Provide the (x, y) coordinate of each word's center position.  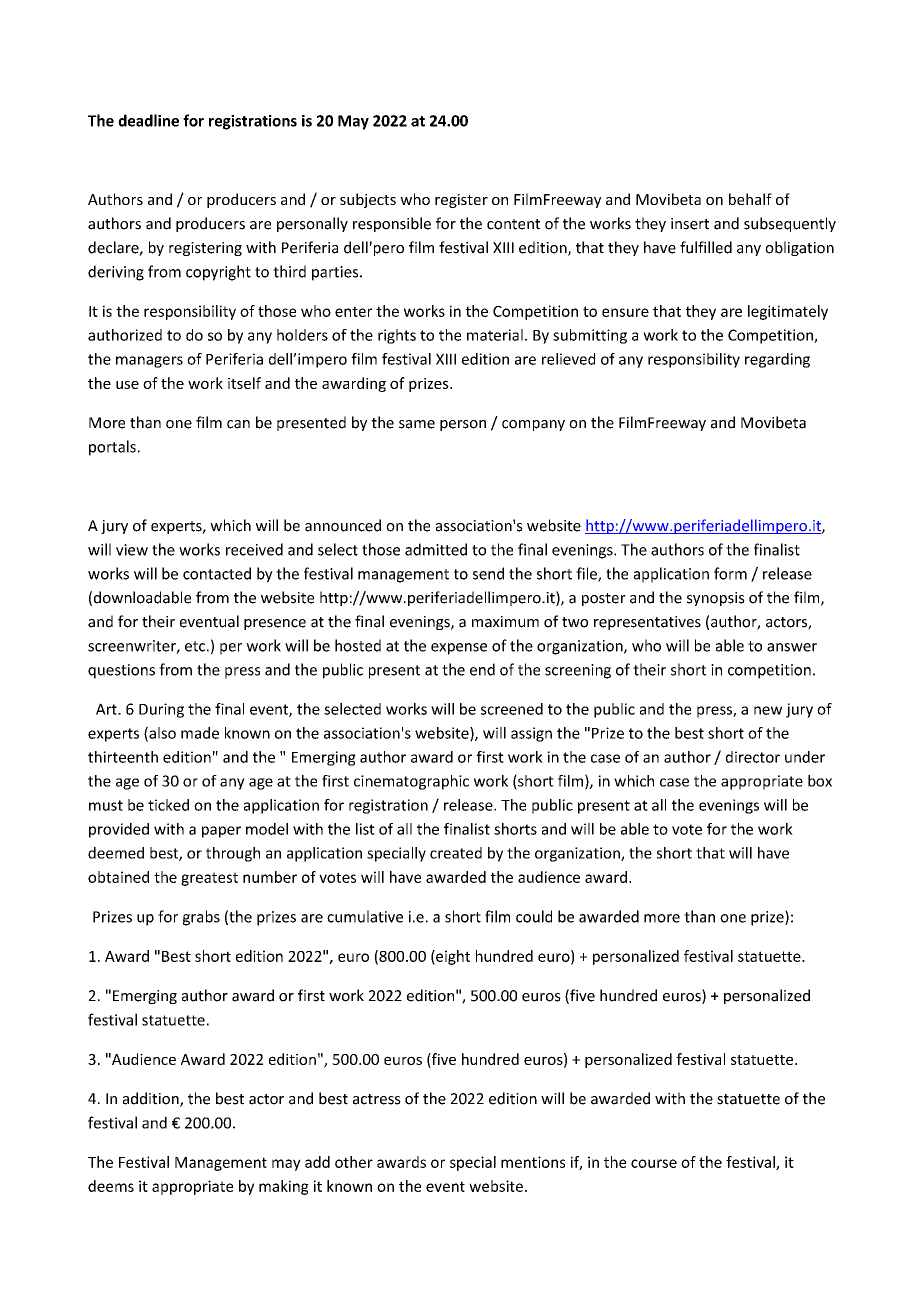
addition (152, 1099)
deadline (148, 120)
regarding (777, 360)
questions (121, 671)
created (456, 853)
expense (459, 649)
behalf (750, 199)
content (513, 224)
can (238, 424)
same (417, 424)
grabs (201, 918)
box (820, 781)
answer (792, 647)
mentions (533, 1162)
